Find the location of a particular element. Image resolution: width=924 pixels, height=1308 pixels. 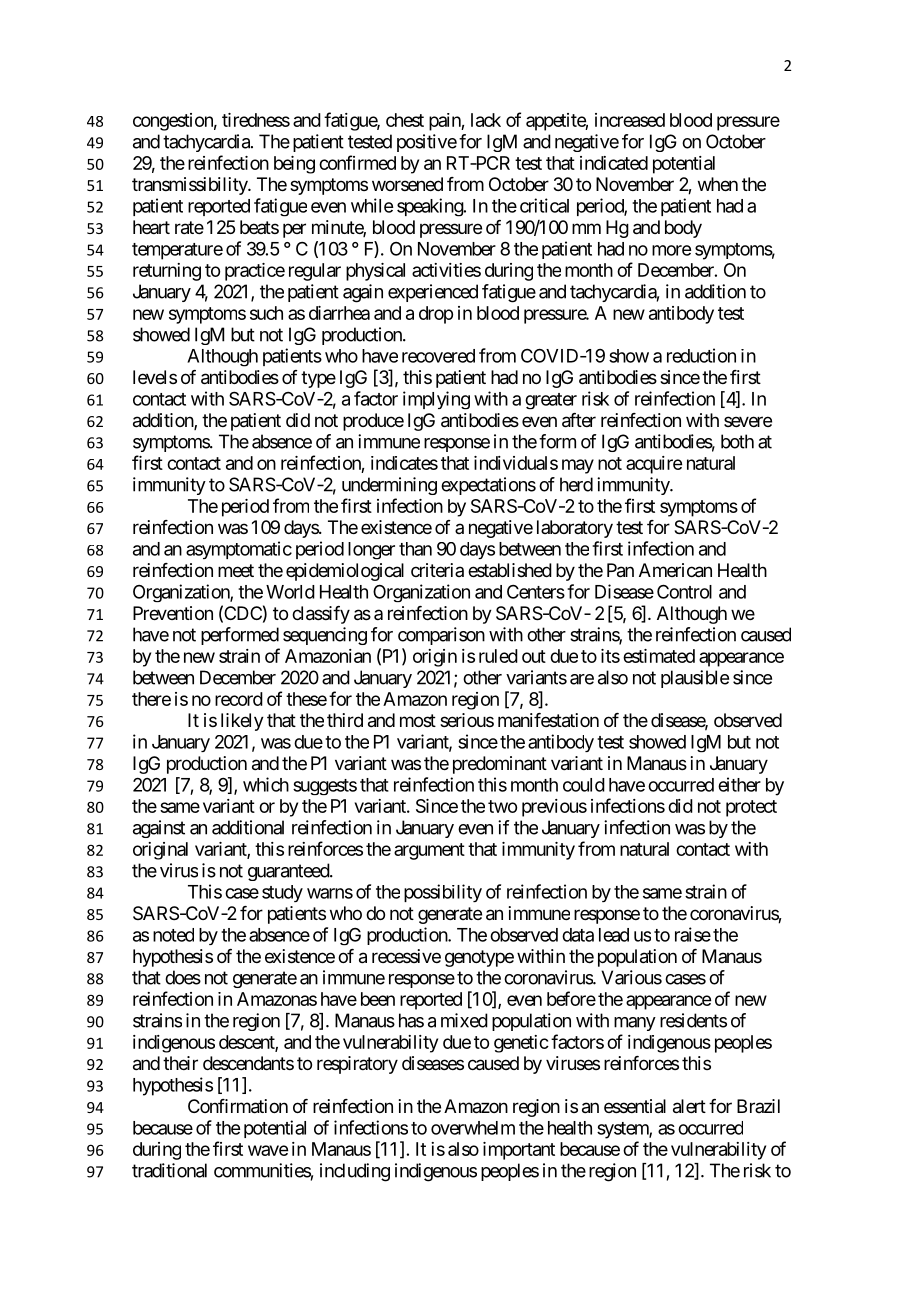

Confirmation is located at coordinates (238, 1106).
